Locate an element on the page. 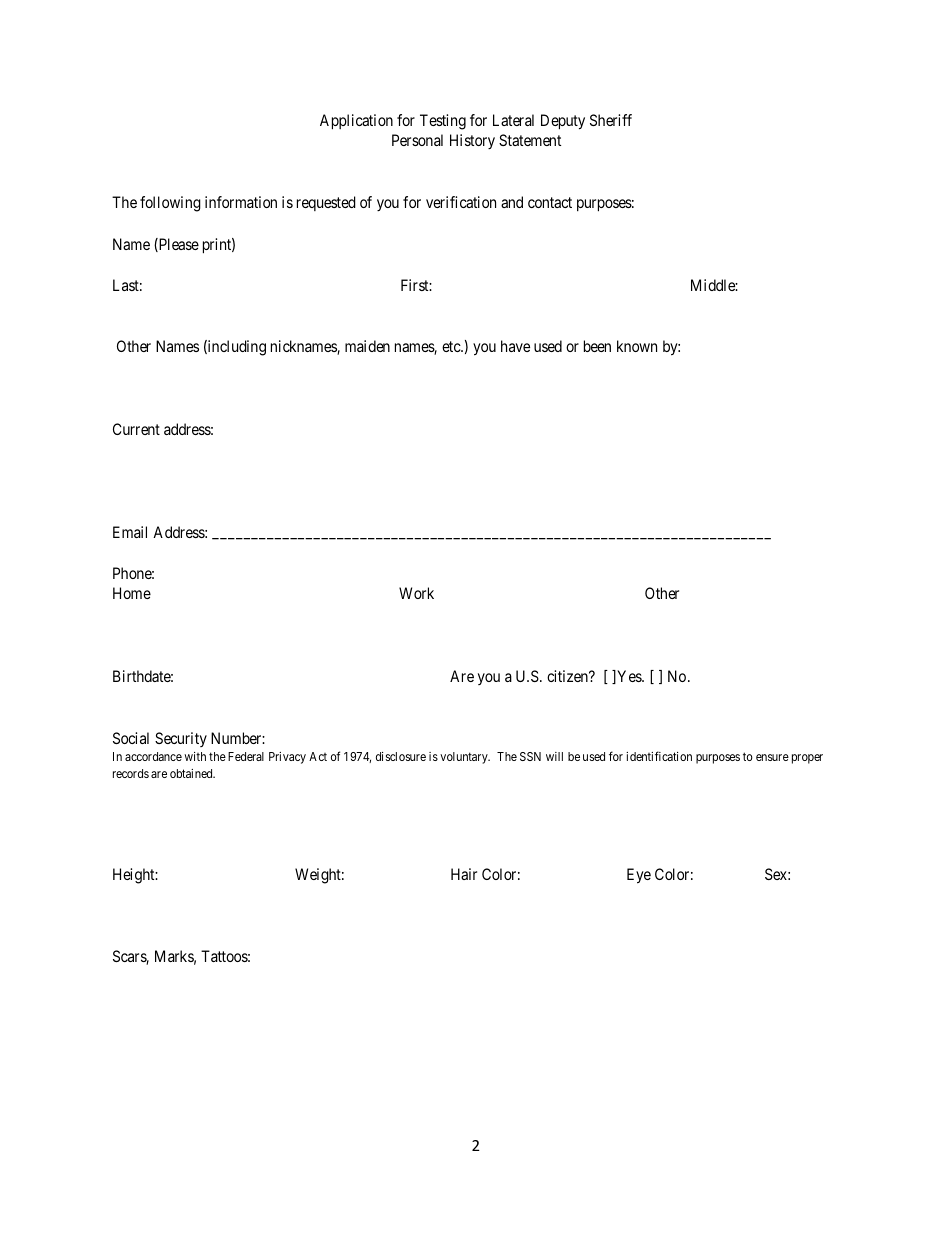  etc is located at coordinates (452, 346).
